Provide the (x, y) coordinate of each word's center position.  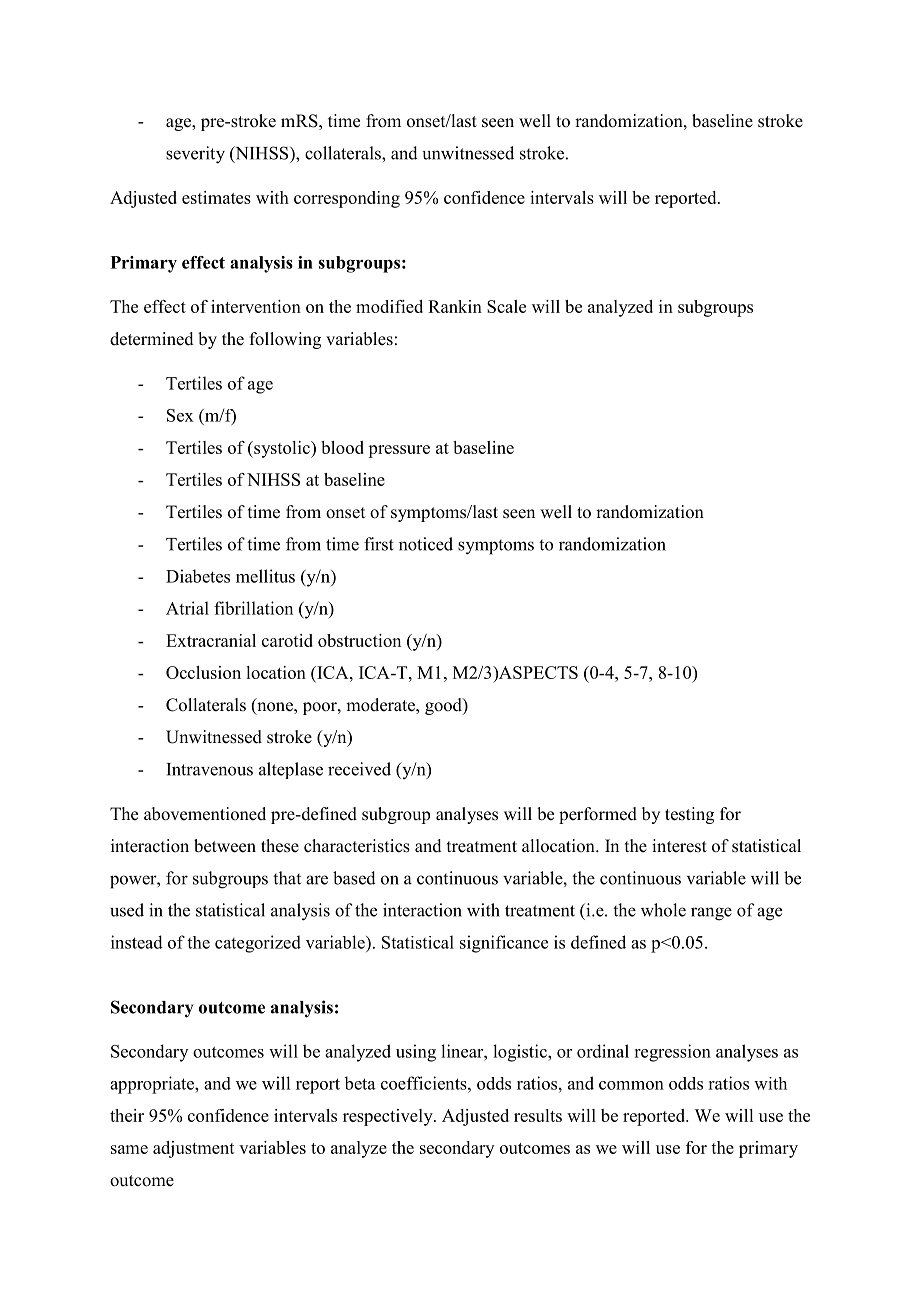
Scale (506, 306)
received (359, 769)
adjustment (194, 1149)
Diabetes (198, 576)
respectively (389, 1117)
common (631, 1085)
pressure (399, 451)
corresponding (347, 199)
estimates (216, 197)
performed (598, 815)
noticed (426, 544)
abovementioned (205, 814)
